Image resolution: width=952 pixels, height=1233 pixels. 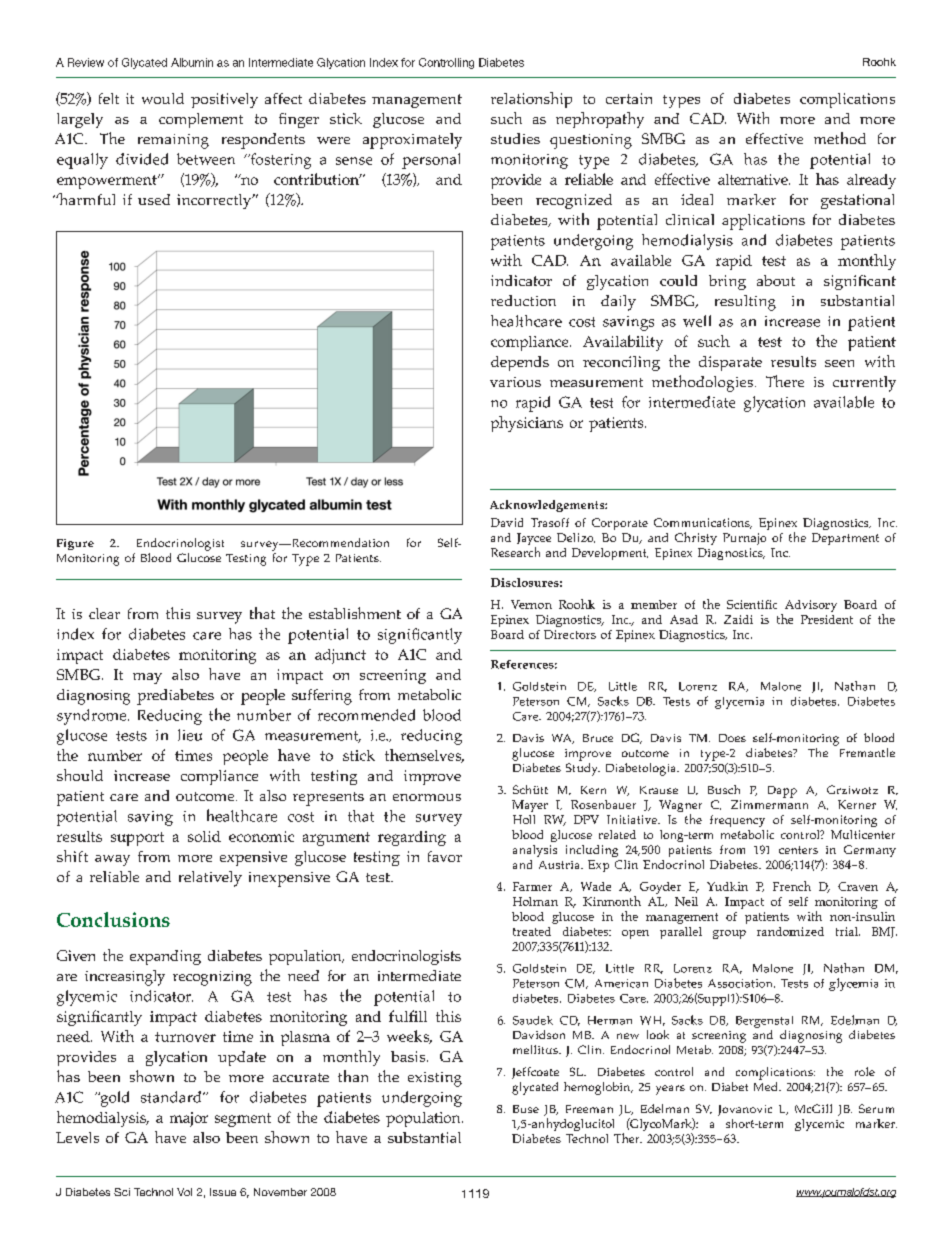 I want to click on Farmer, so click(x=532, y=886).
